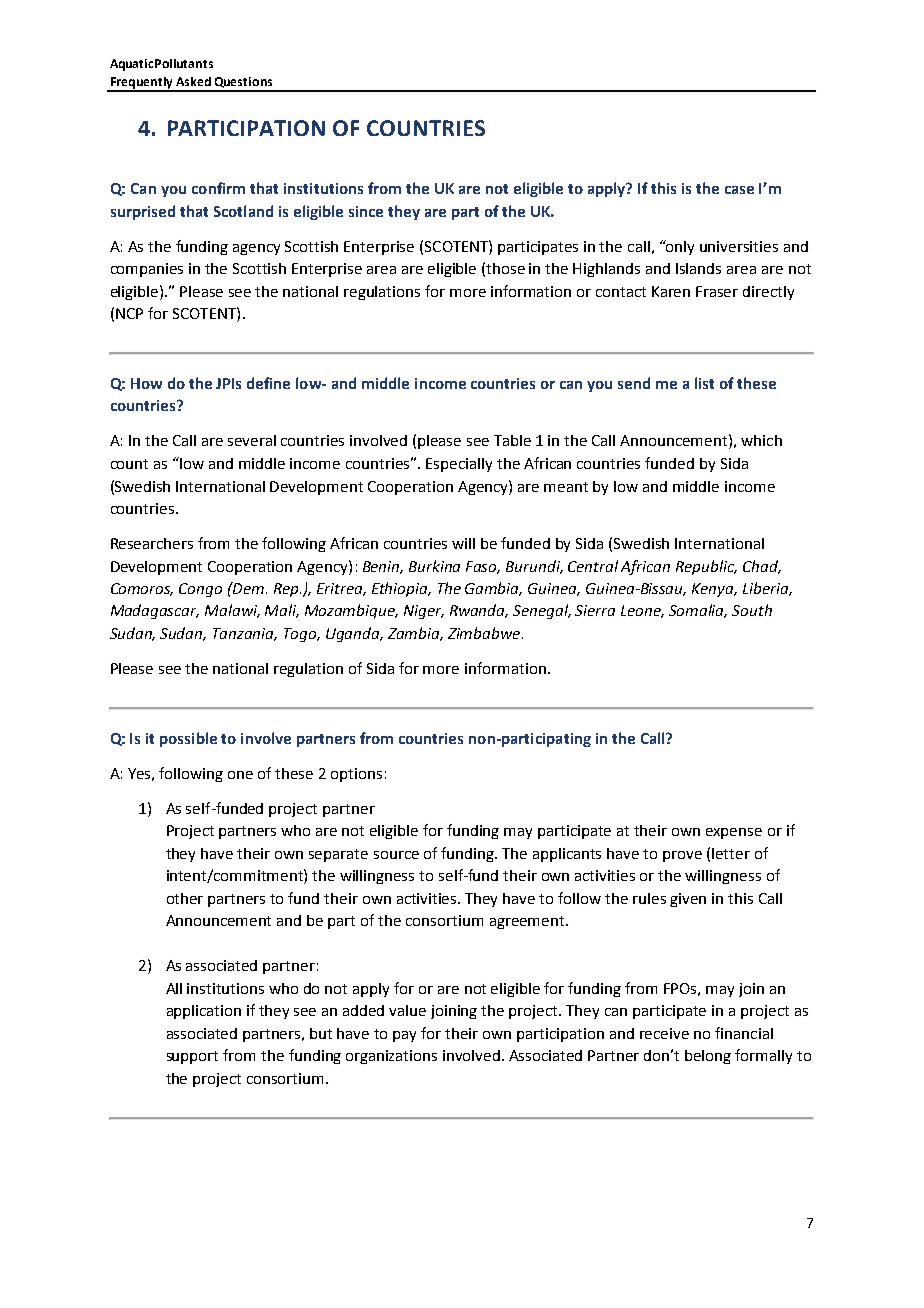 The width and height of the screenshot is (924, 1308). Describe the element at coordinates (252, 440) in the screenshot. I see `several` at that location.
